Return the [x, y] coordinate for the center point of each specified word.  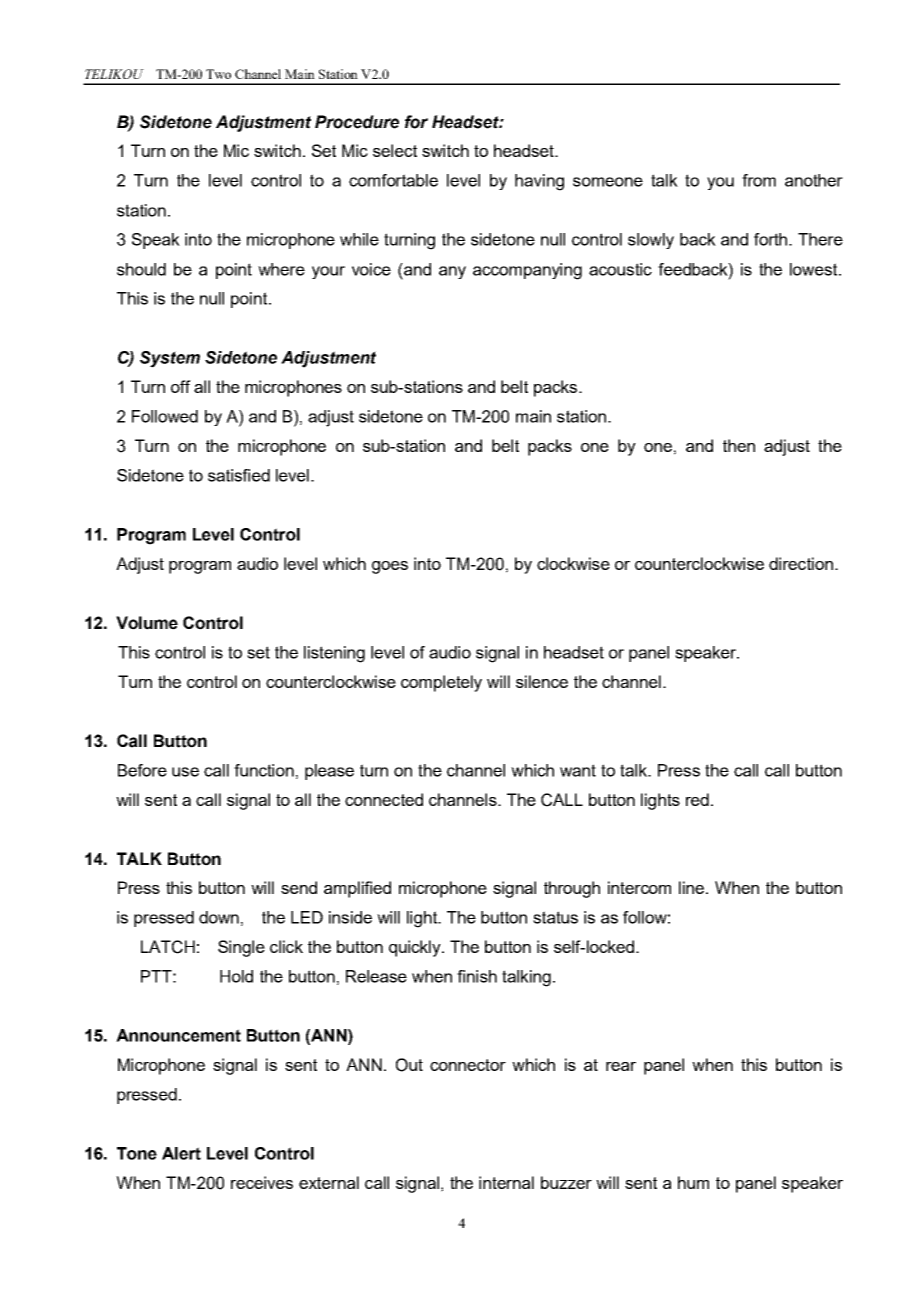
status [555, 917]
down [219, 917]
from [759, 180]
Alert [181, 1153]
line [691, 887]
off [181, 386]
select [395, 150]
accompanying [527, 271]
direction [801, 563]
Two [218, 74]
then [739, 445]
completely [441, 683]
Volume [147, 623]
